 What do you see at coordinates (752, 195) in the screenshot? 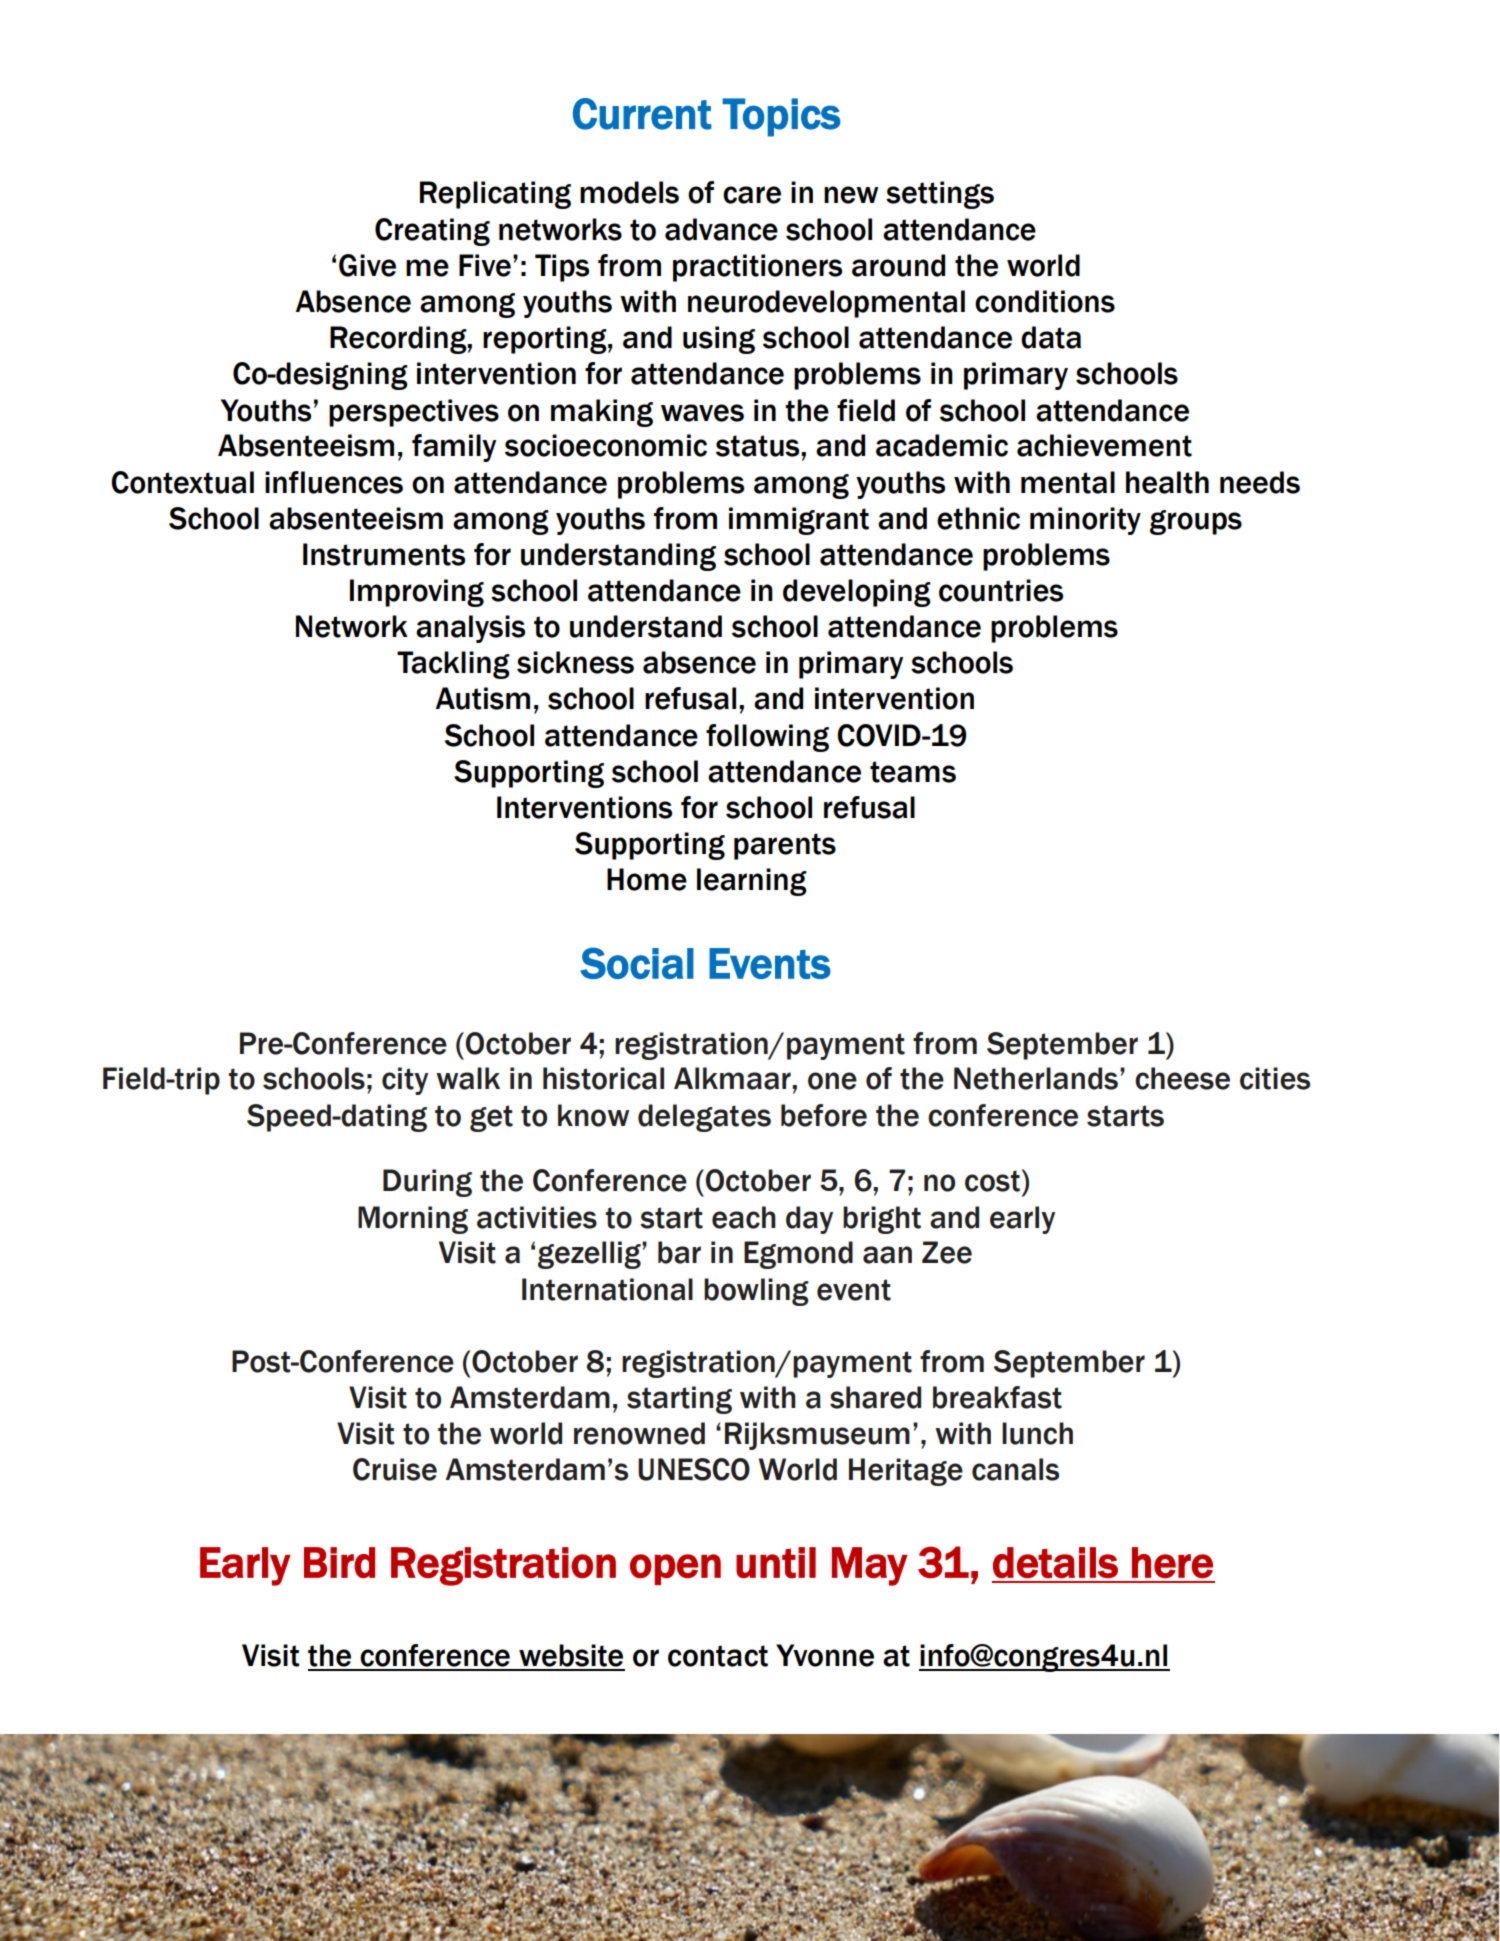
I see `care` at bounding box center [752, 195].
